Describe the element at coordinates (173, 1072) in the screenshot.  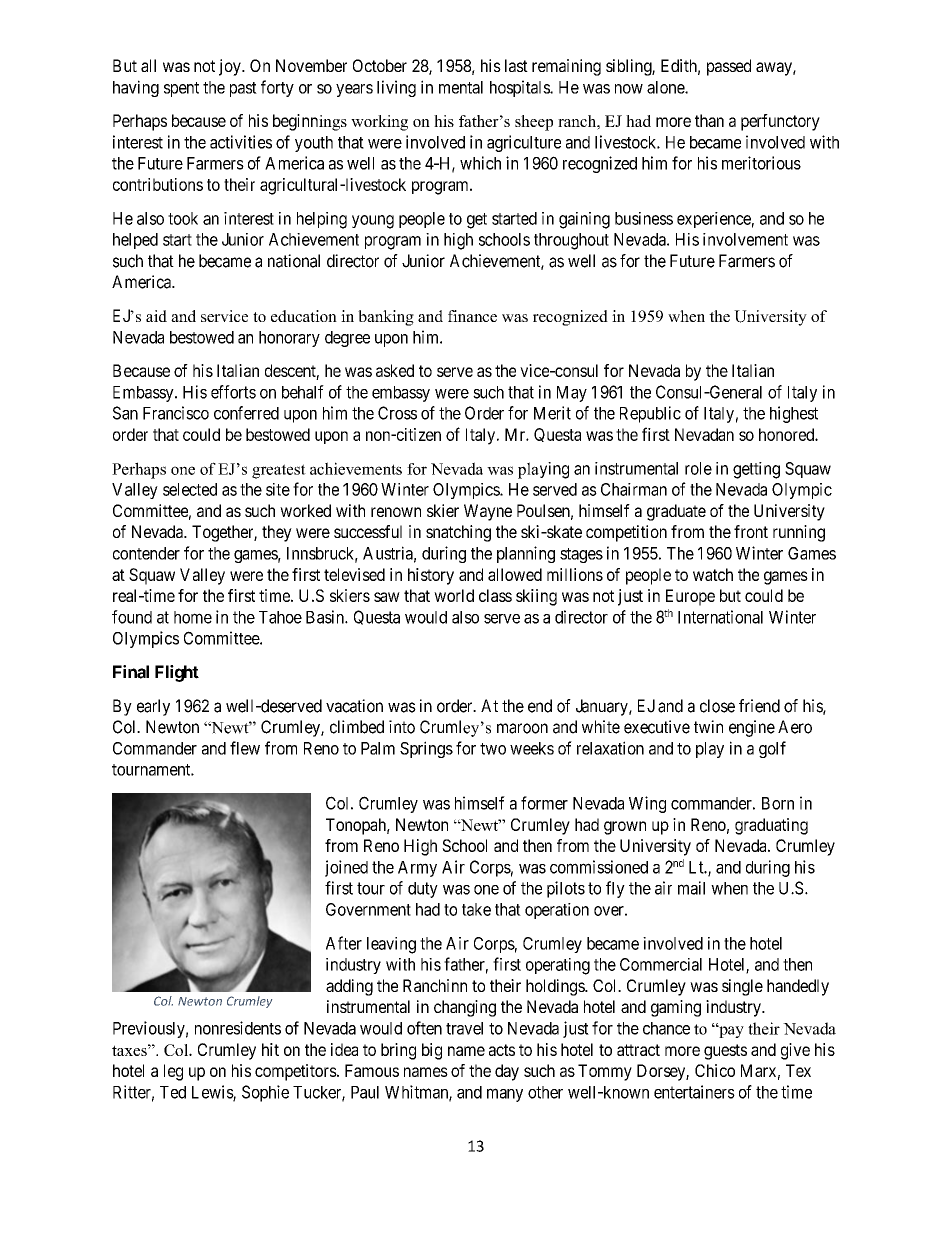
I see `leg` at that location.
